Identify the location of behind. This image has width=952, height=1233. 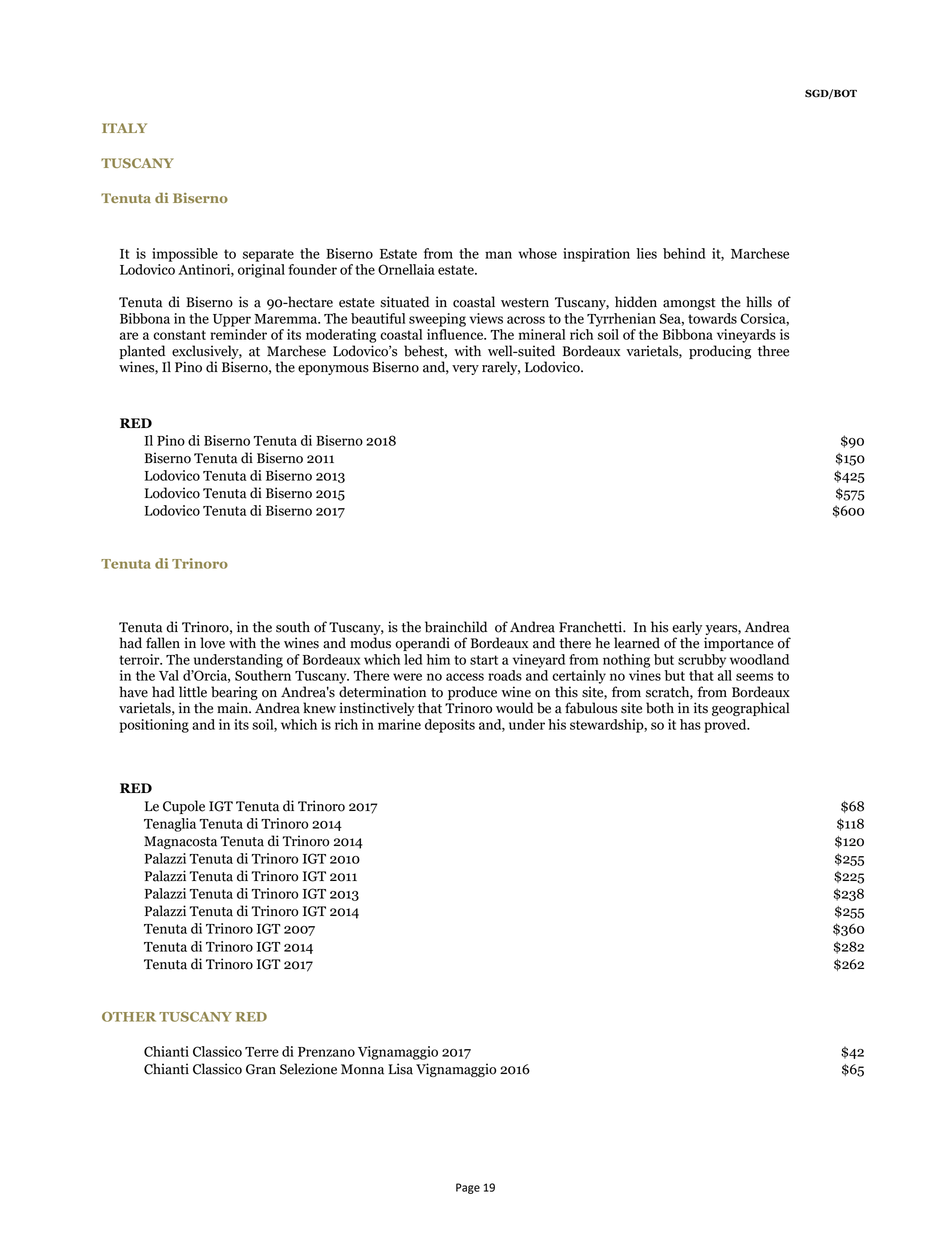
(684, 253).
